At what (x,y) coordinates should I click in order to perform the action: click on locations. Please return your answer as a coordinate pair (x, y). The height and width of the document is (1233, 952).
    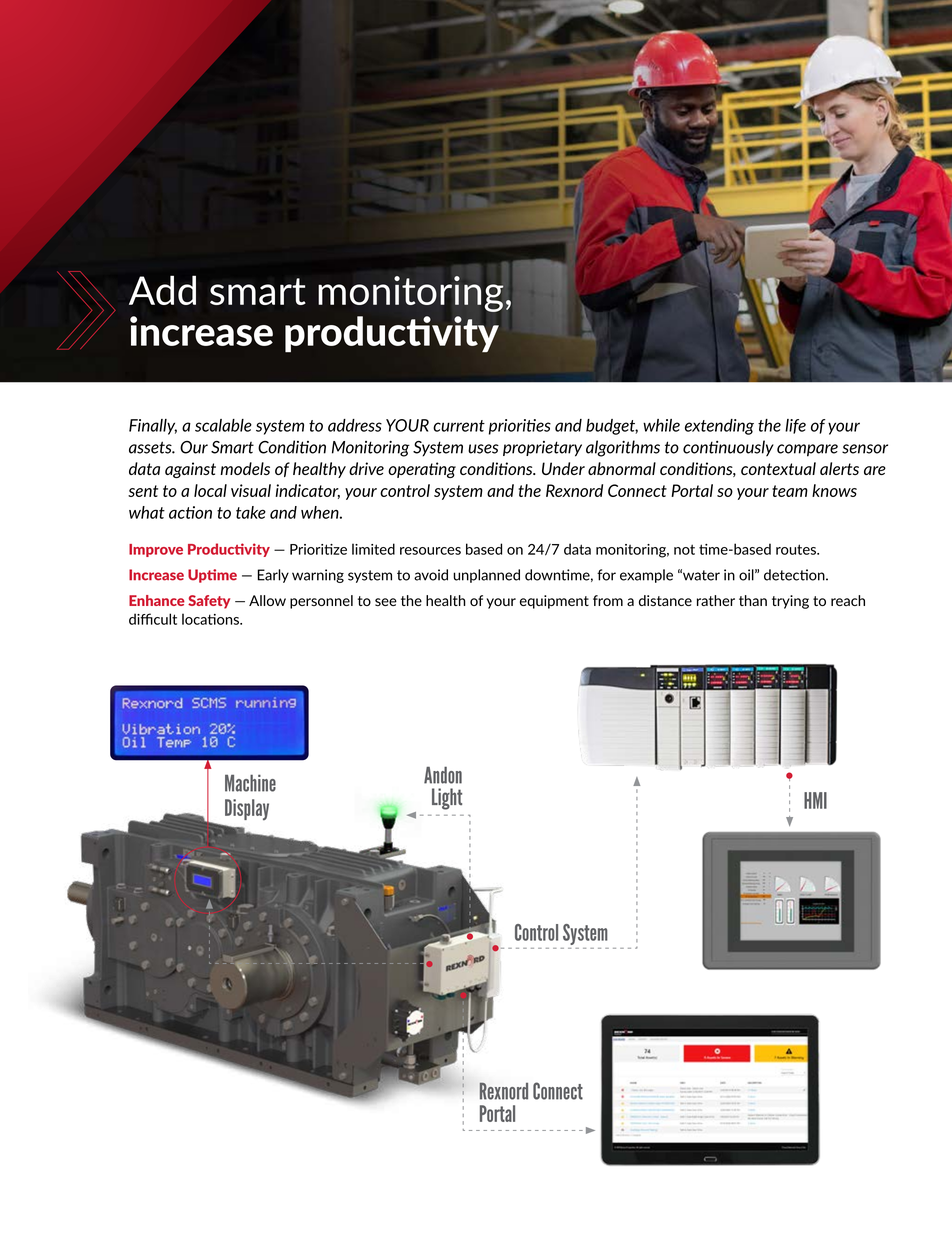
    Looking at the image, I should click on (211, 619).
